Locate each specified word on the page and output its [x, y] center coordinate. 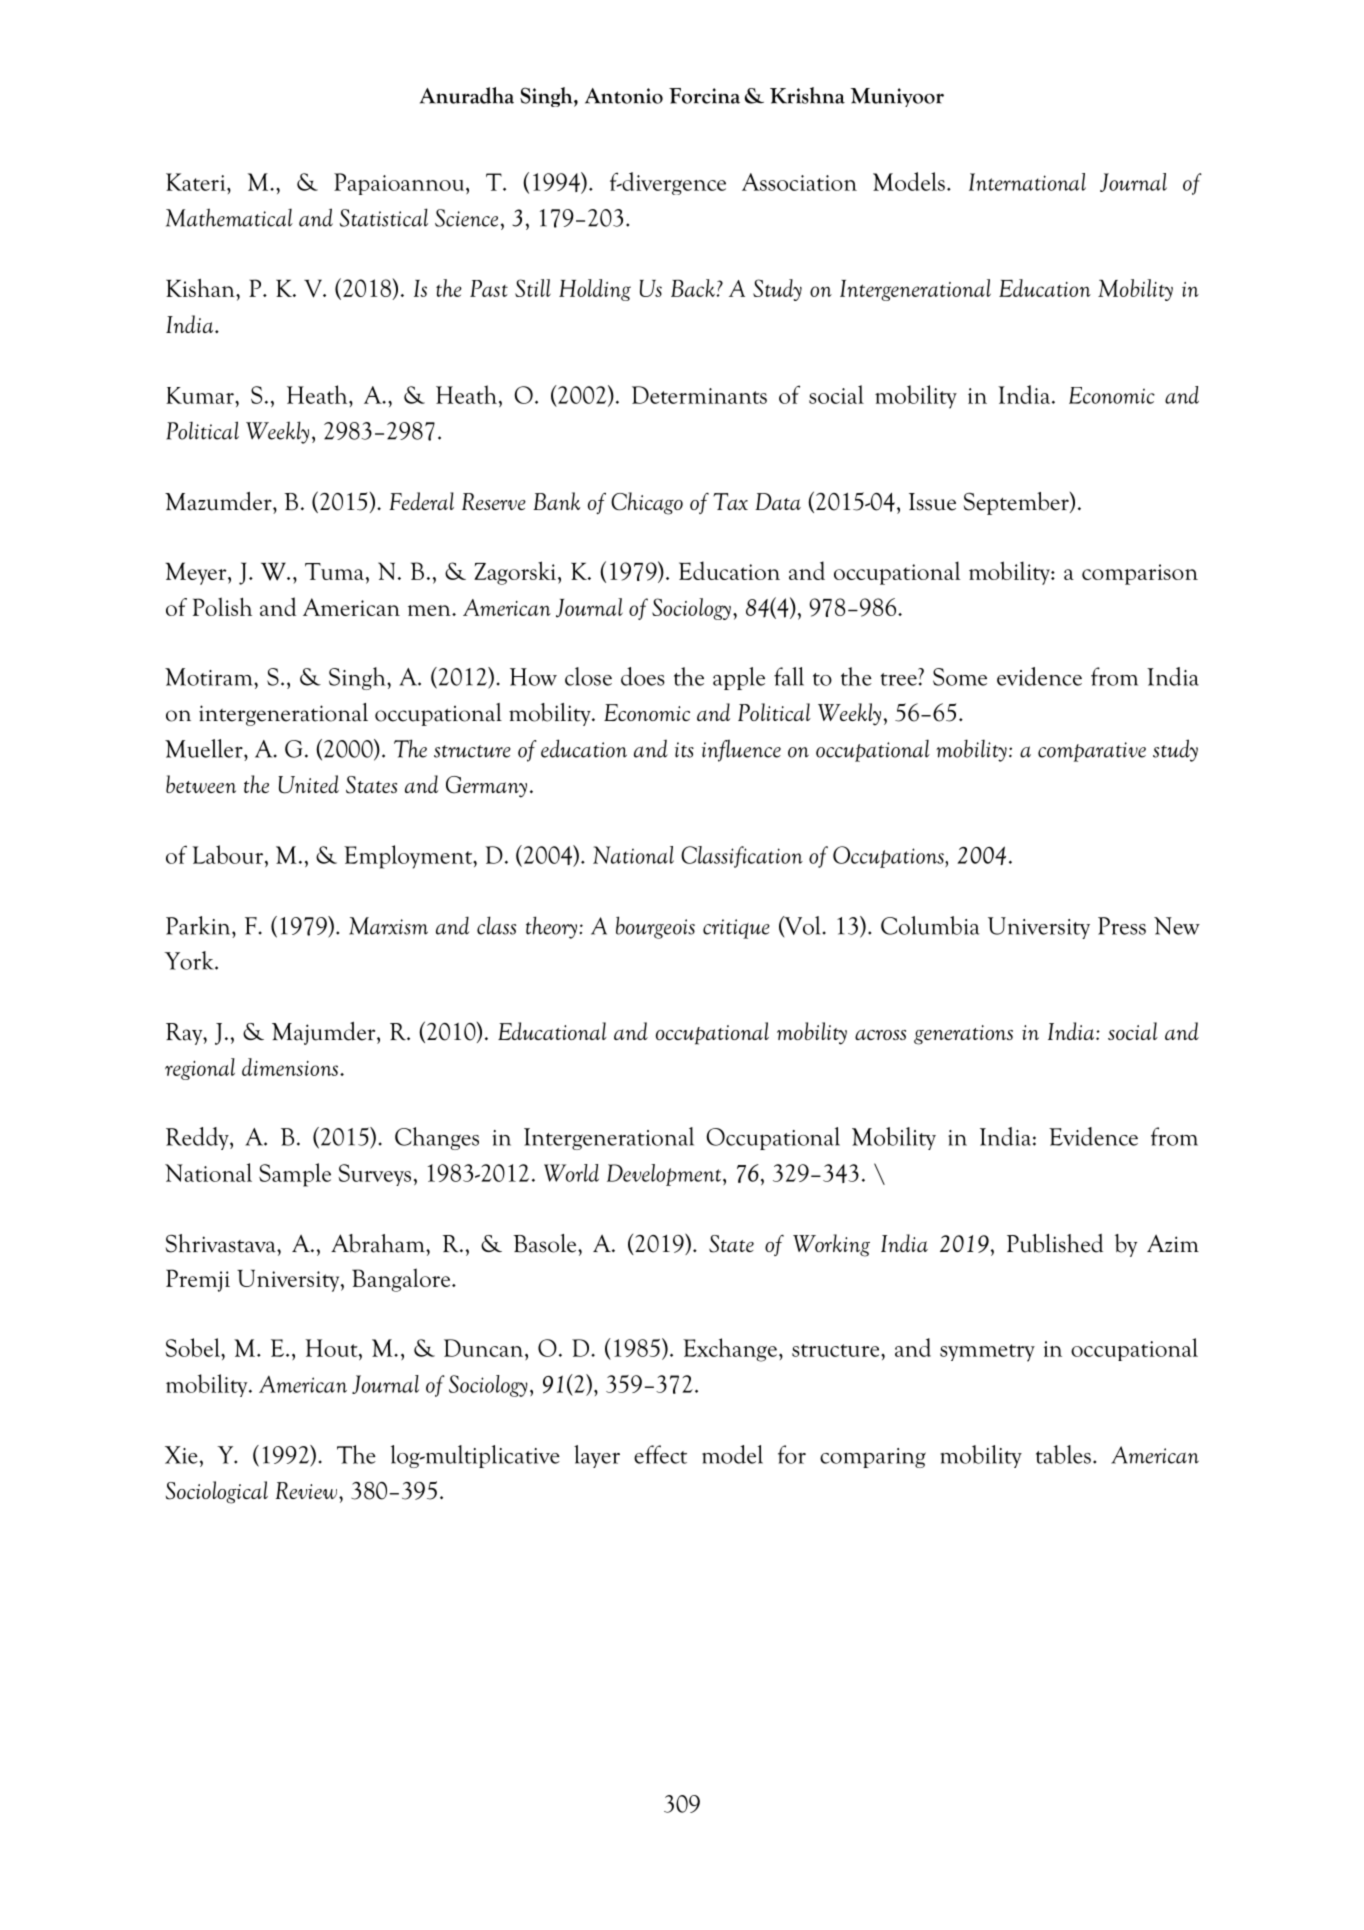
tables [1063, 1454]
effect [660, 1454]
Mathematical [229, 218]
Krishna [807, 95]
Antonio [624, 96]
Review [308, 1490]
